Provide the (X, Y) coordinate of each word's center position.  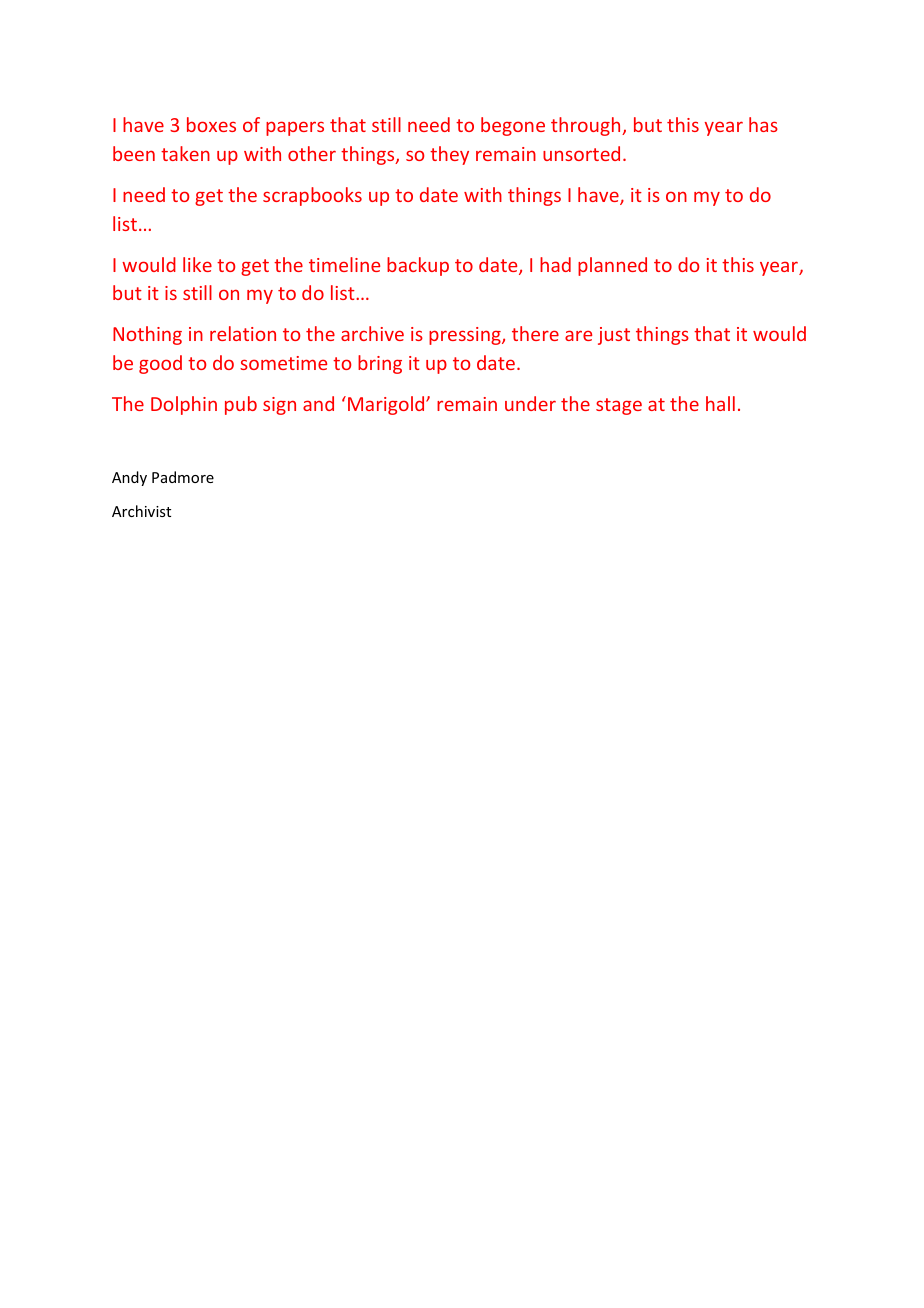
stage (619, 406)
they (449, 155)
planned (612, 266)
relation (243, 333)
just (614, 336)
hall (720, 403)
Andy (129, 478)
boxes (211, 124)
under (530, 403)
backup (418, 266)
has (763, 124)
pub (241, 405)
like (197, 264)
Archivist (141, 511)
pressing (466, 336)
